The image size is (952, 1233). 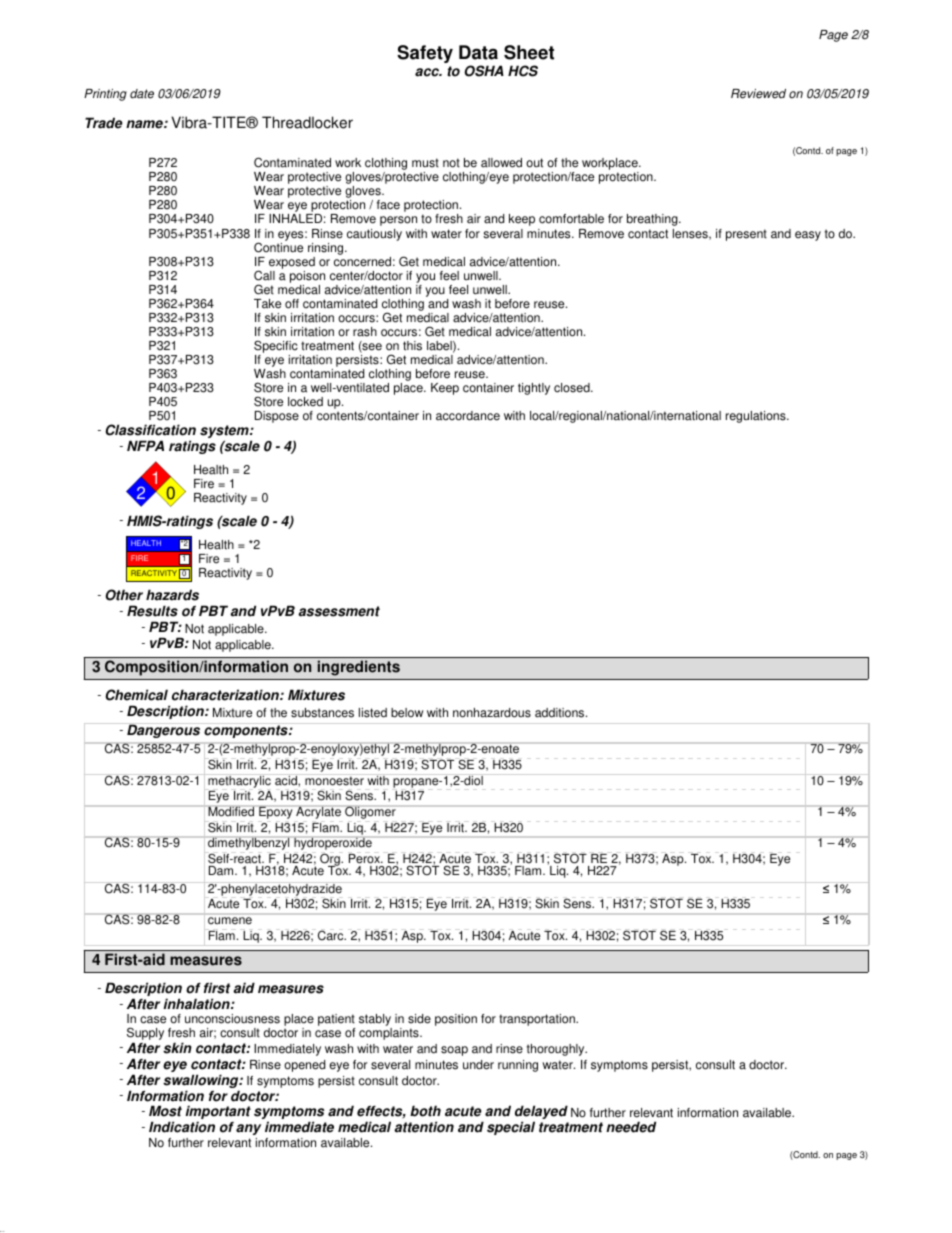 What do you see at coordinates (538, 1020) in the image?
I see `transportation` at bounding box center [538, 1020].
